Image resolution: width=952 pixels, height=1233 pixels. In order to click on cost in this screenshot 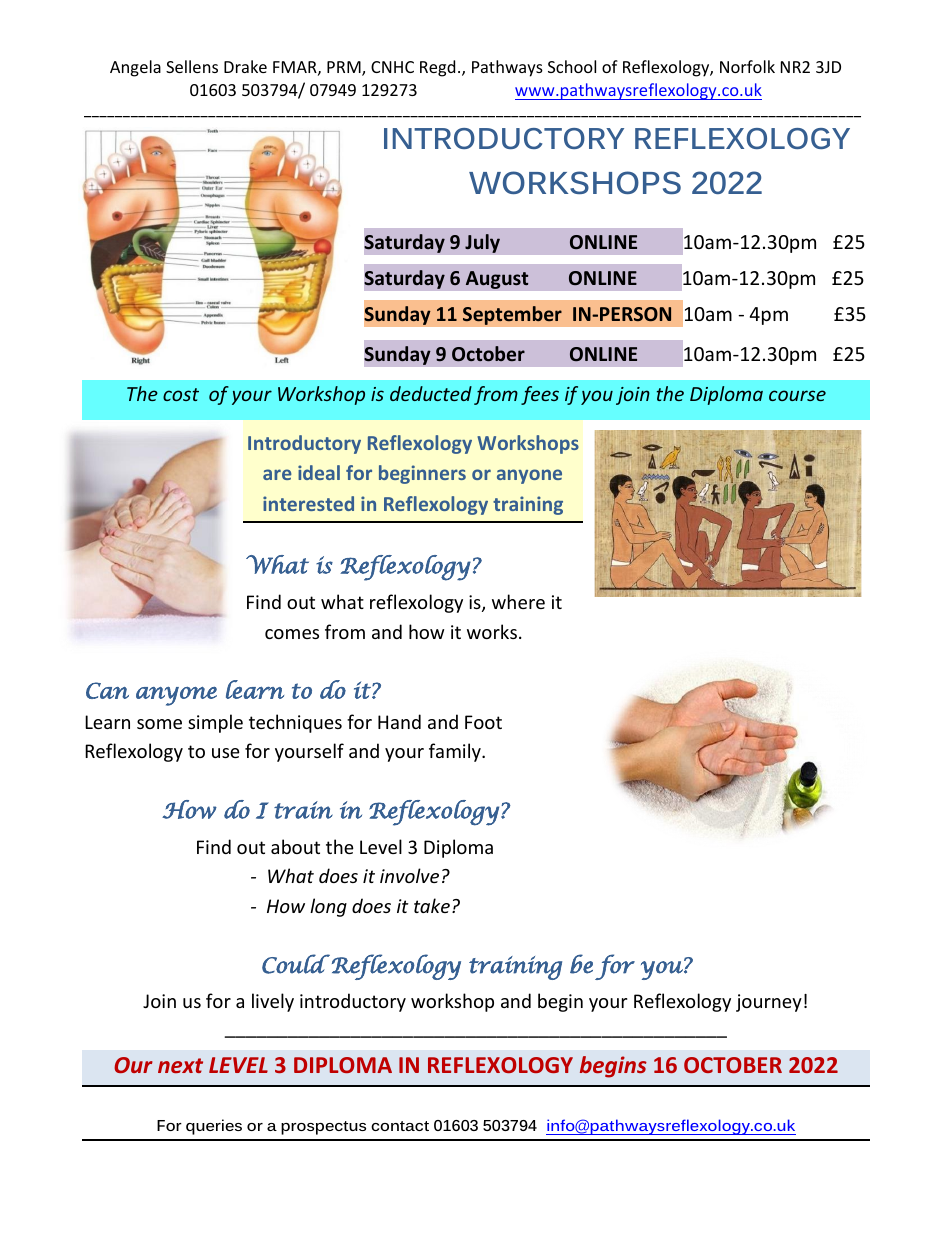, I will do `click(181, 394)`.
